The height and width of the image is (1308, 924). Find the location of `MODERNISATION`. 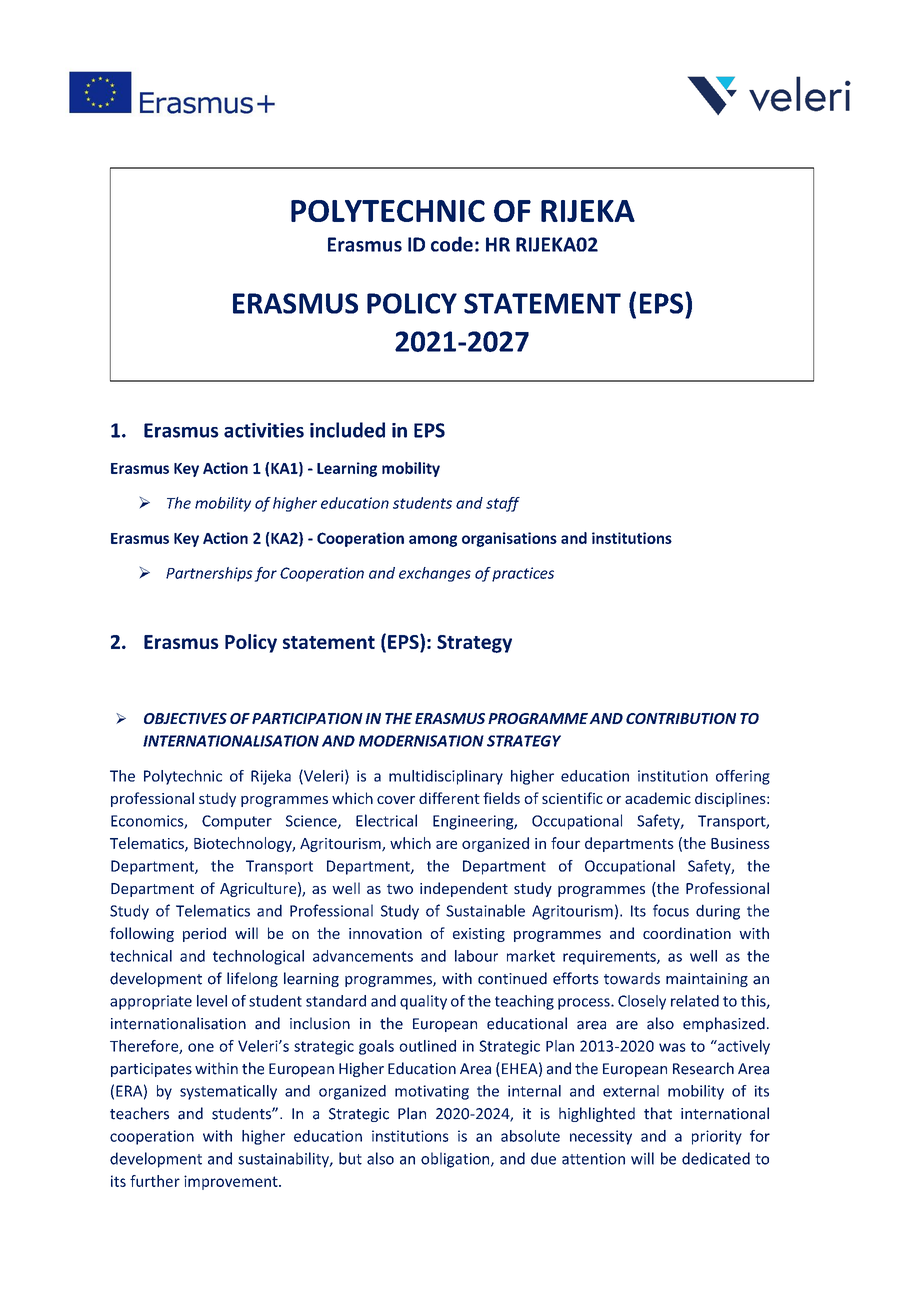

MODERNISATION is located at coordinates (421, 741).
